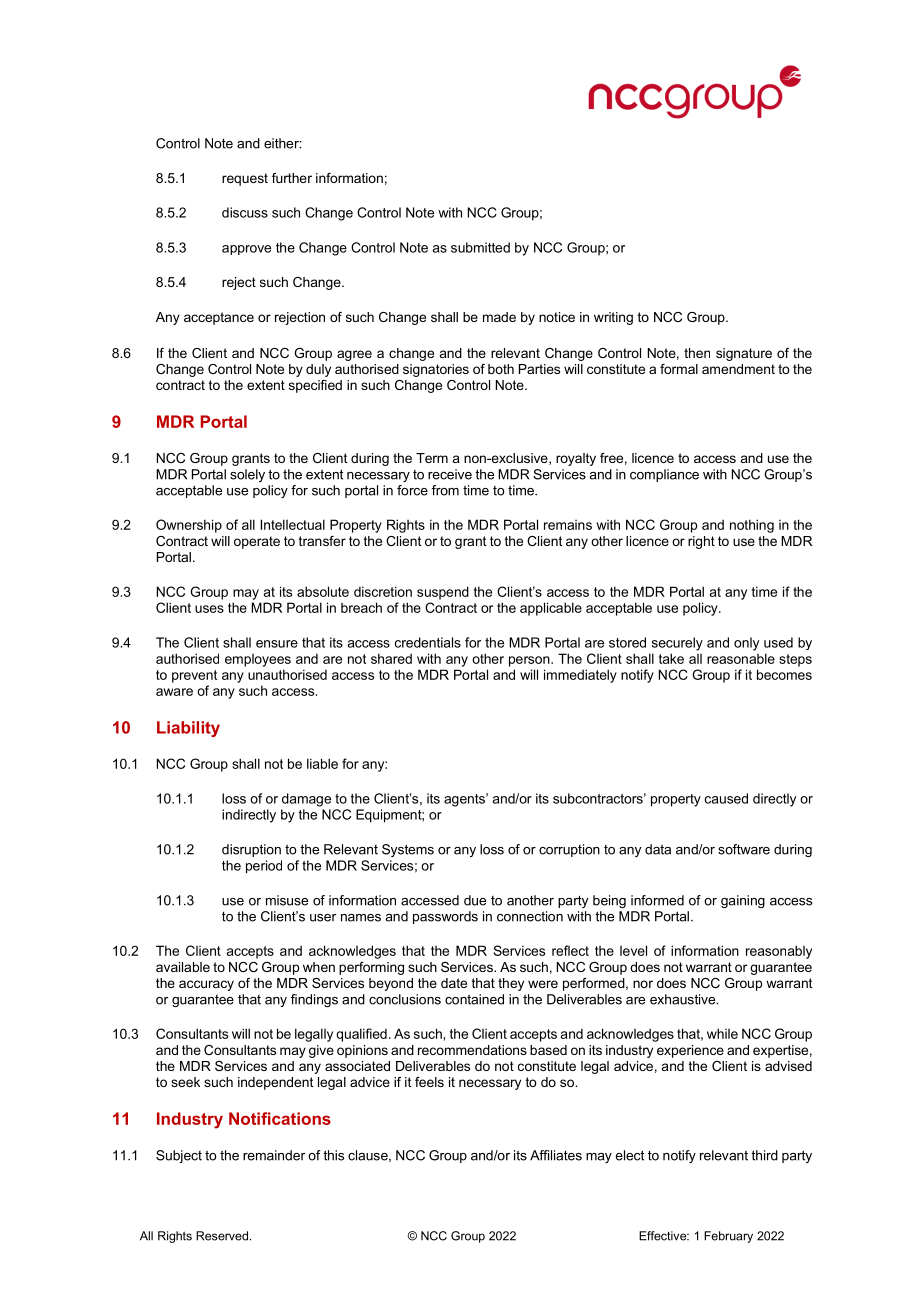  What do you see at coordinates (530, 661) in the page?
I see `person` at bounding box center [530, 661].
